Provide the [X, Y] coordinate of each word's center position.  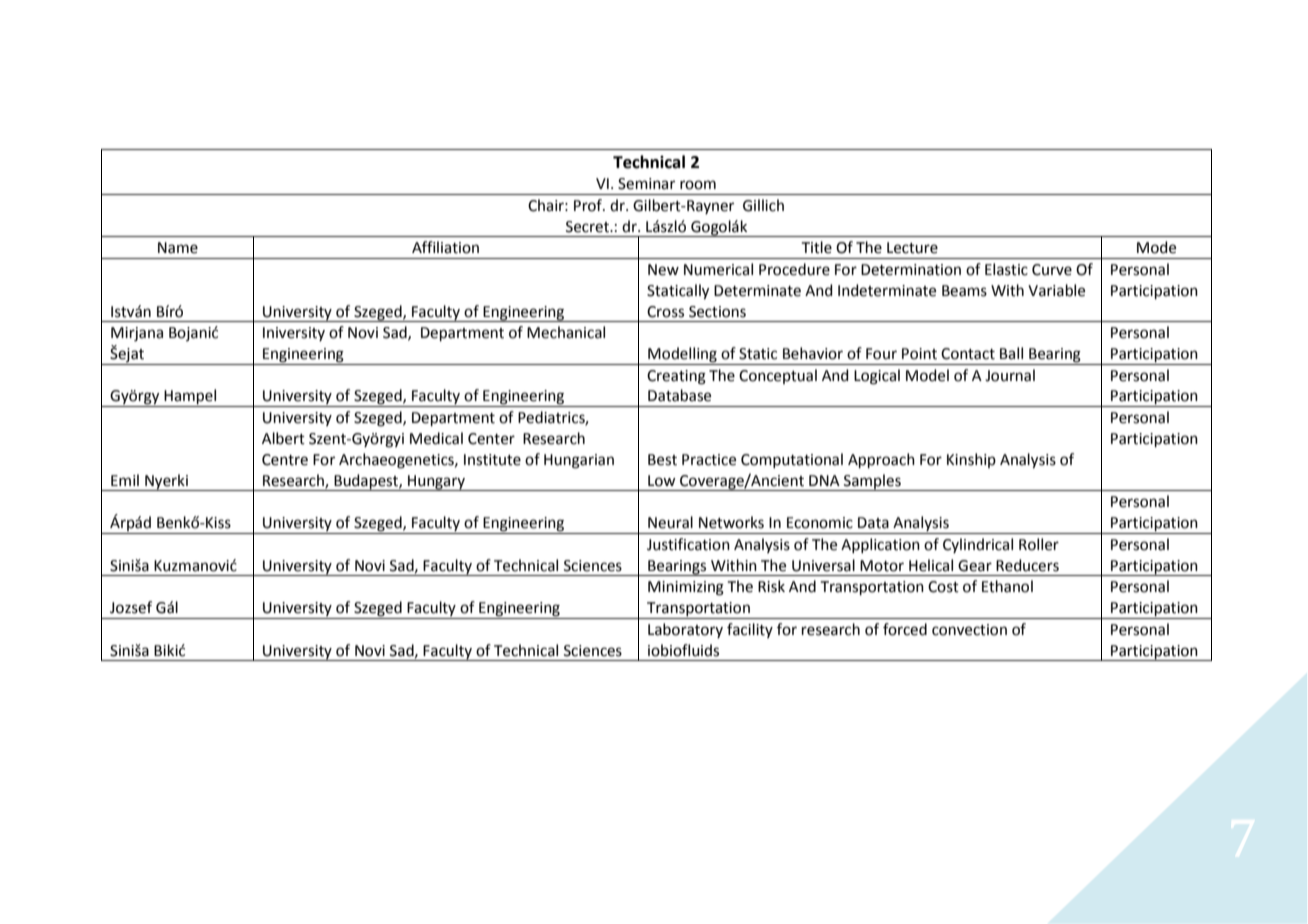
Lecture [912, 248]
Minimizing [686, 588]
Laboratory [685, 630]
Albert [283, 438]
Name [178, 248]
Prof [589, 205]
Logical [877, 377]
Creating [676, 377]
